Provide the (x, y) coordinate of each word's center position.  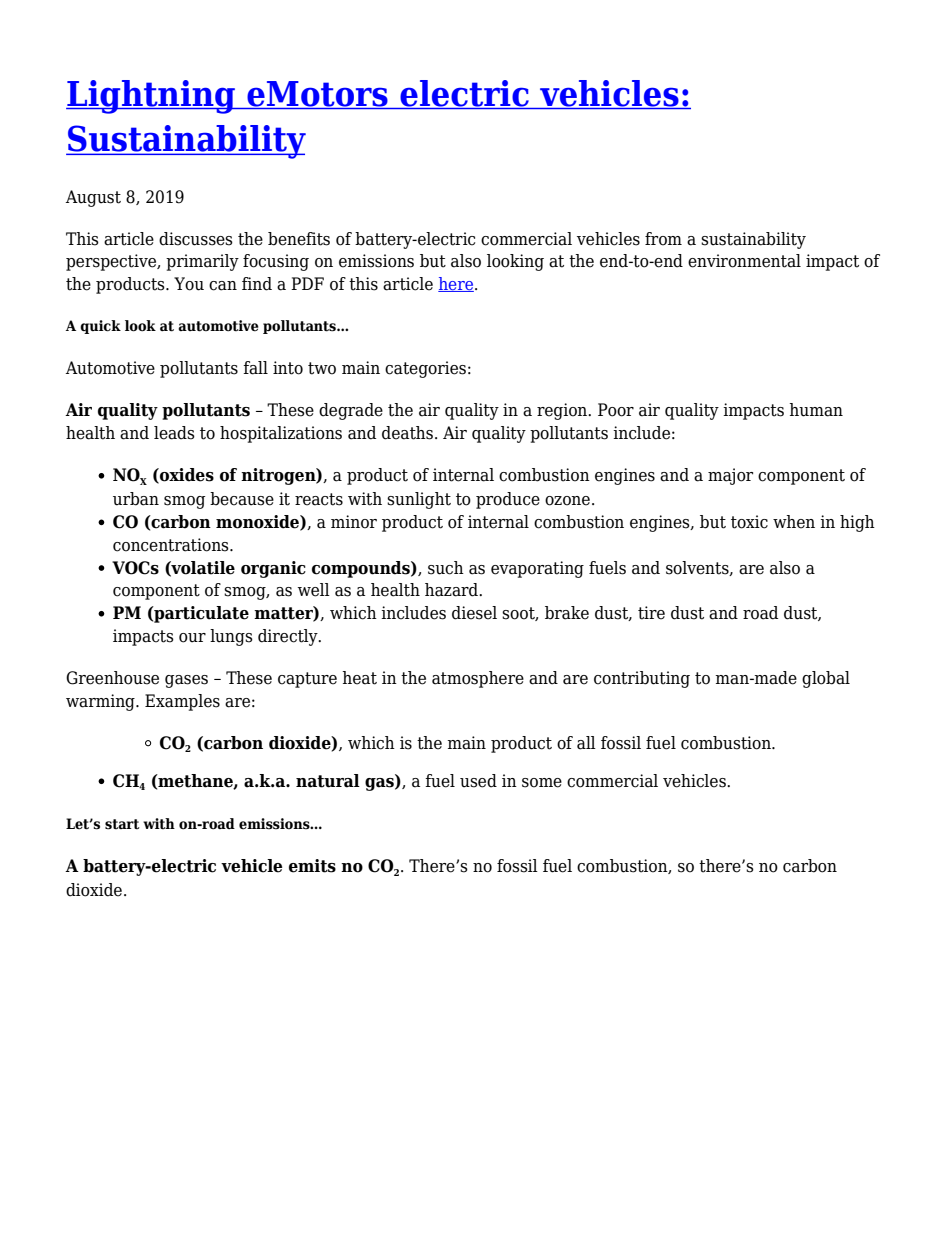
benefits (299, 239)
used (478, 781)
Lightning (151, 97)
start (122, 824)
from (663, 239)
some (542, 783)
